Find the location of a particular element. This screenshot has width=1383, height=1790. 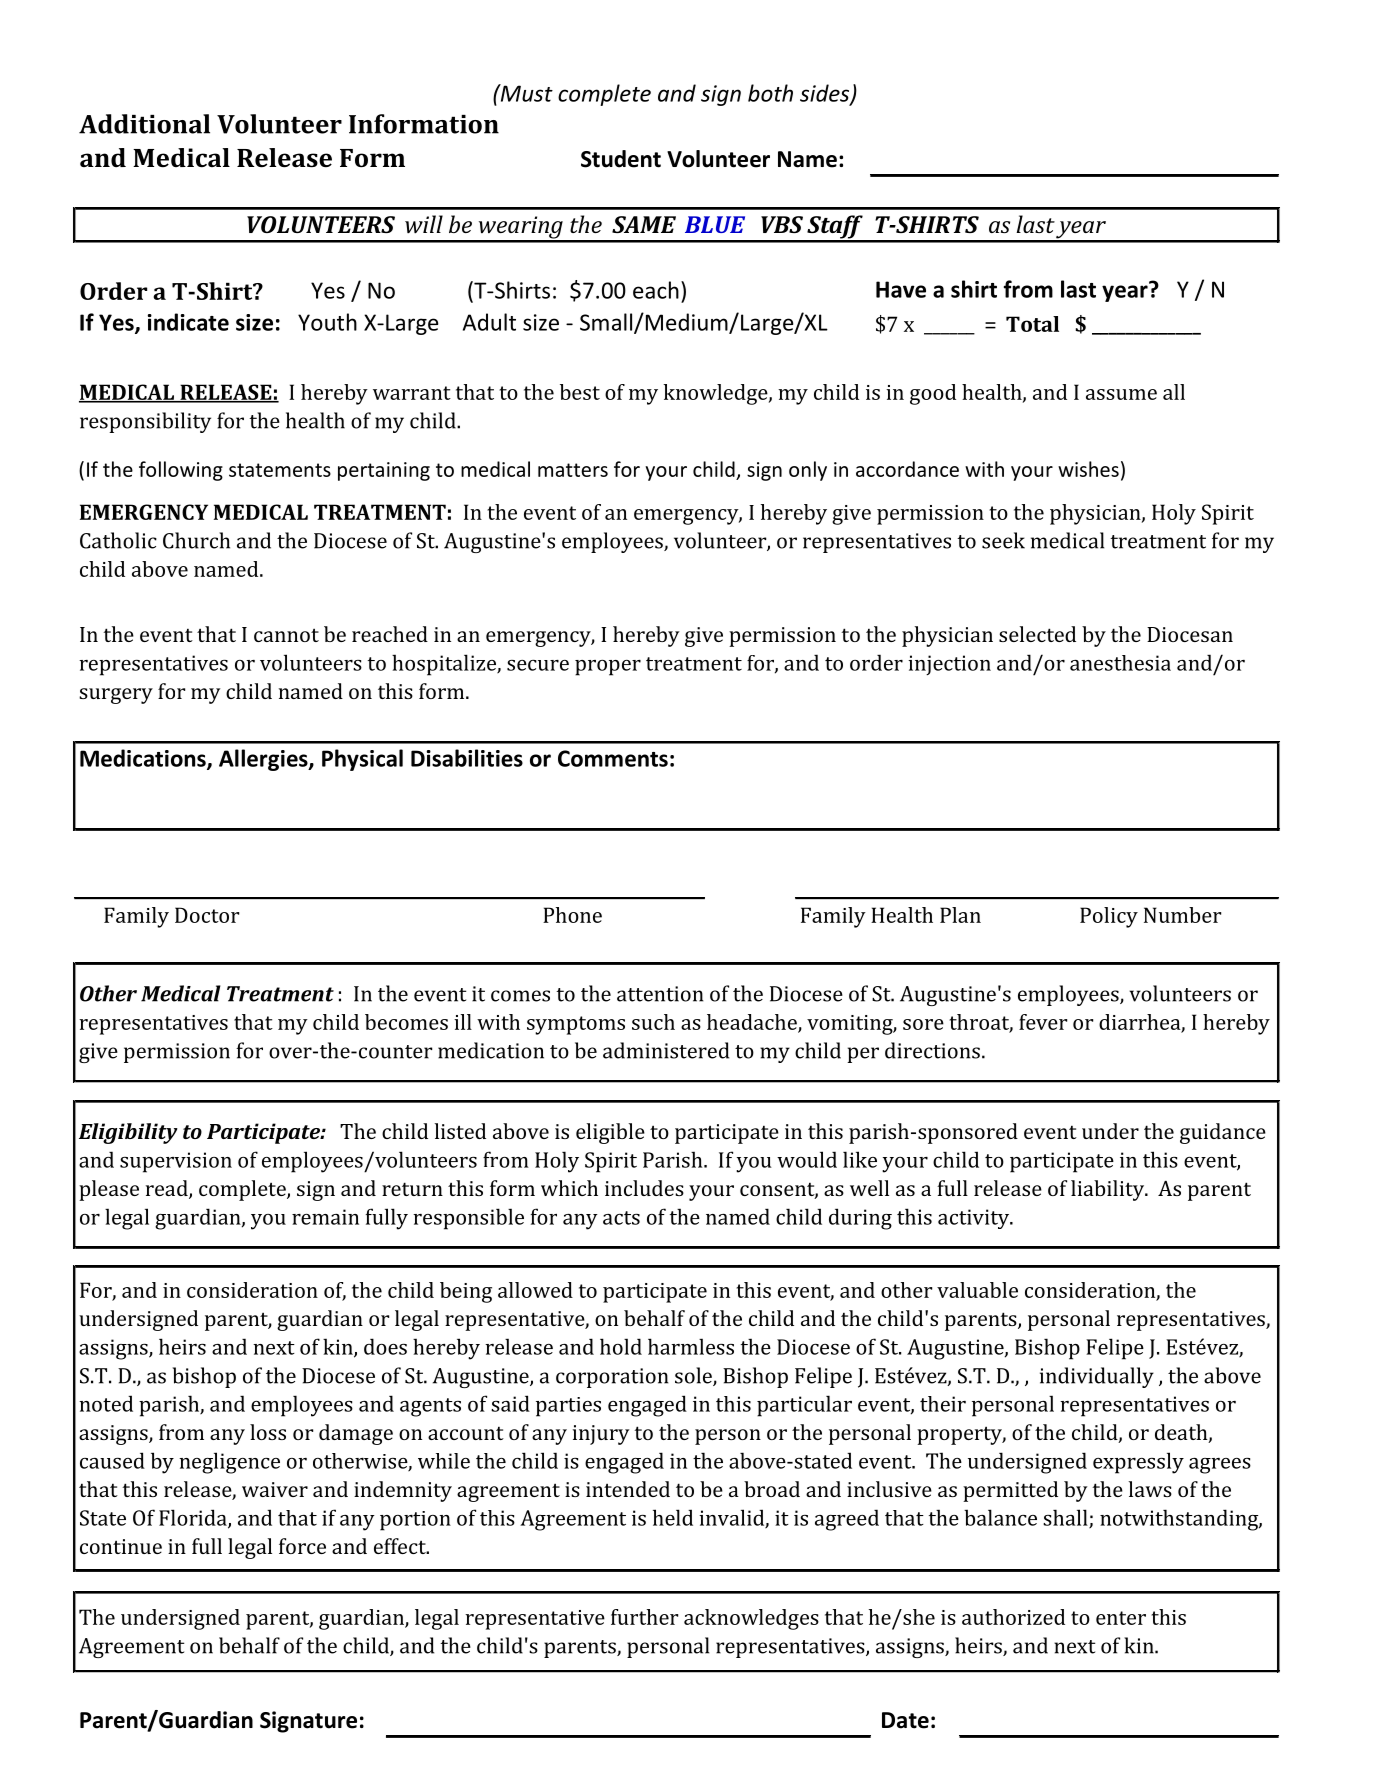

enter is located at coordinates (1121, 1618).
